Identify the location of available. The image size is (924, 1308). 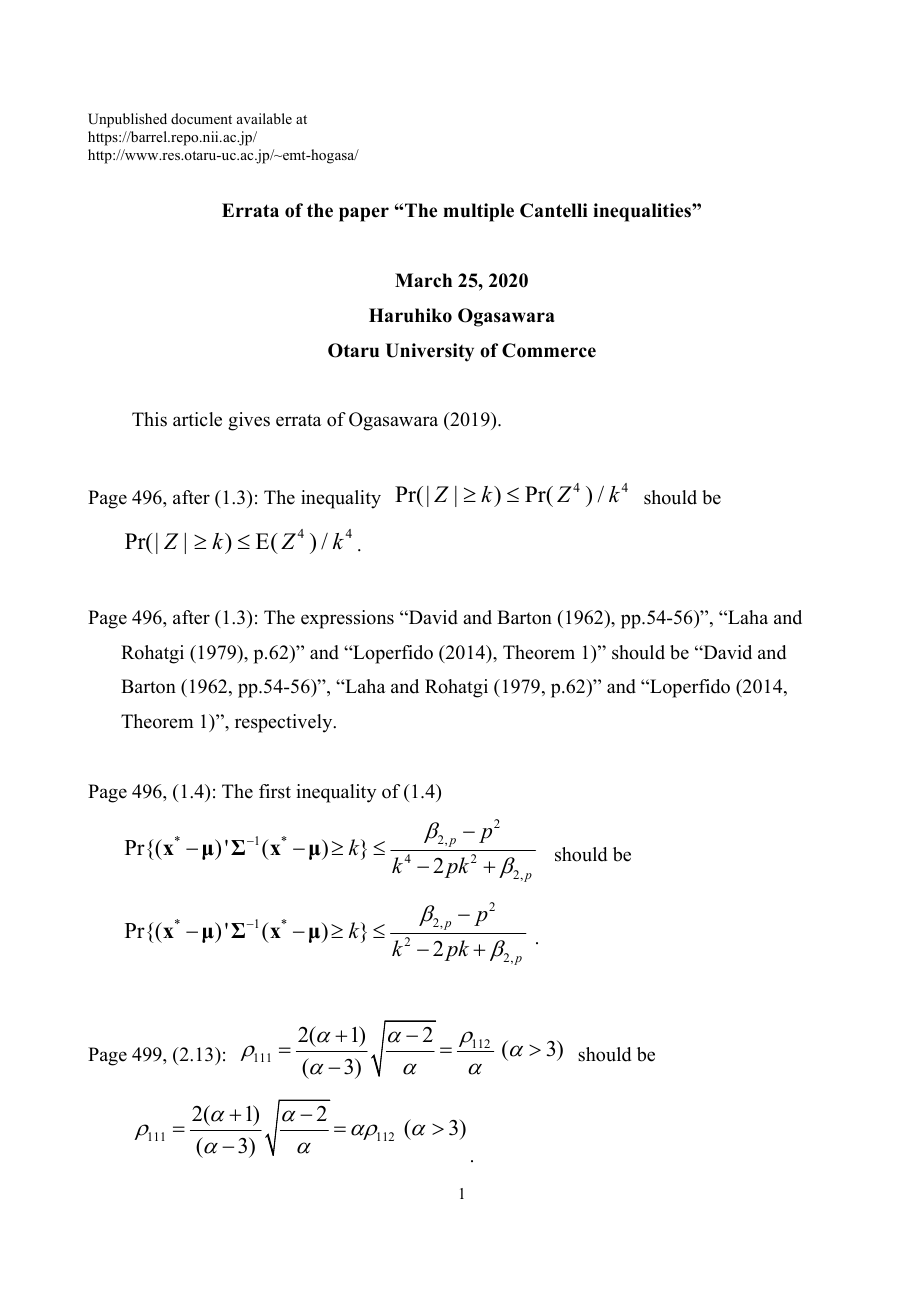
(264, 118).
